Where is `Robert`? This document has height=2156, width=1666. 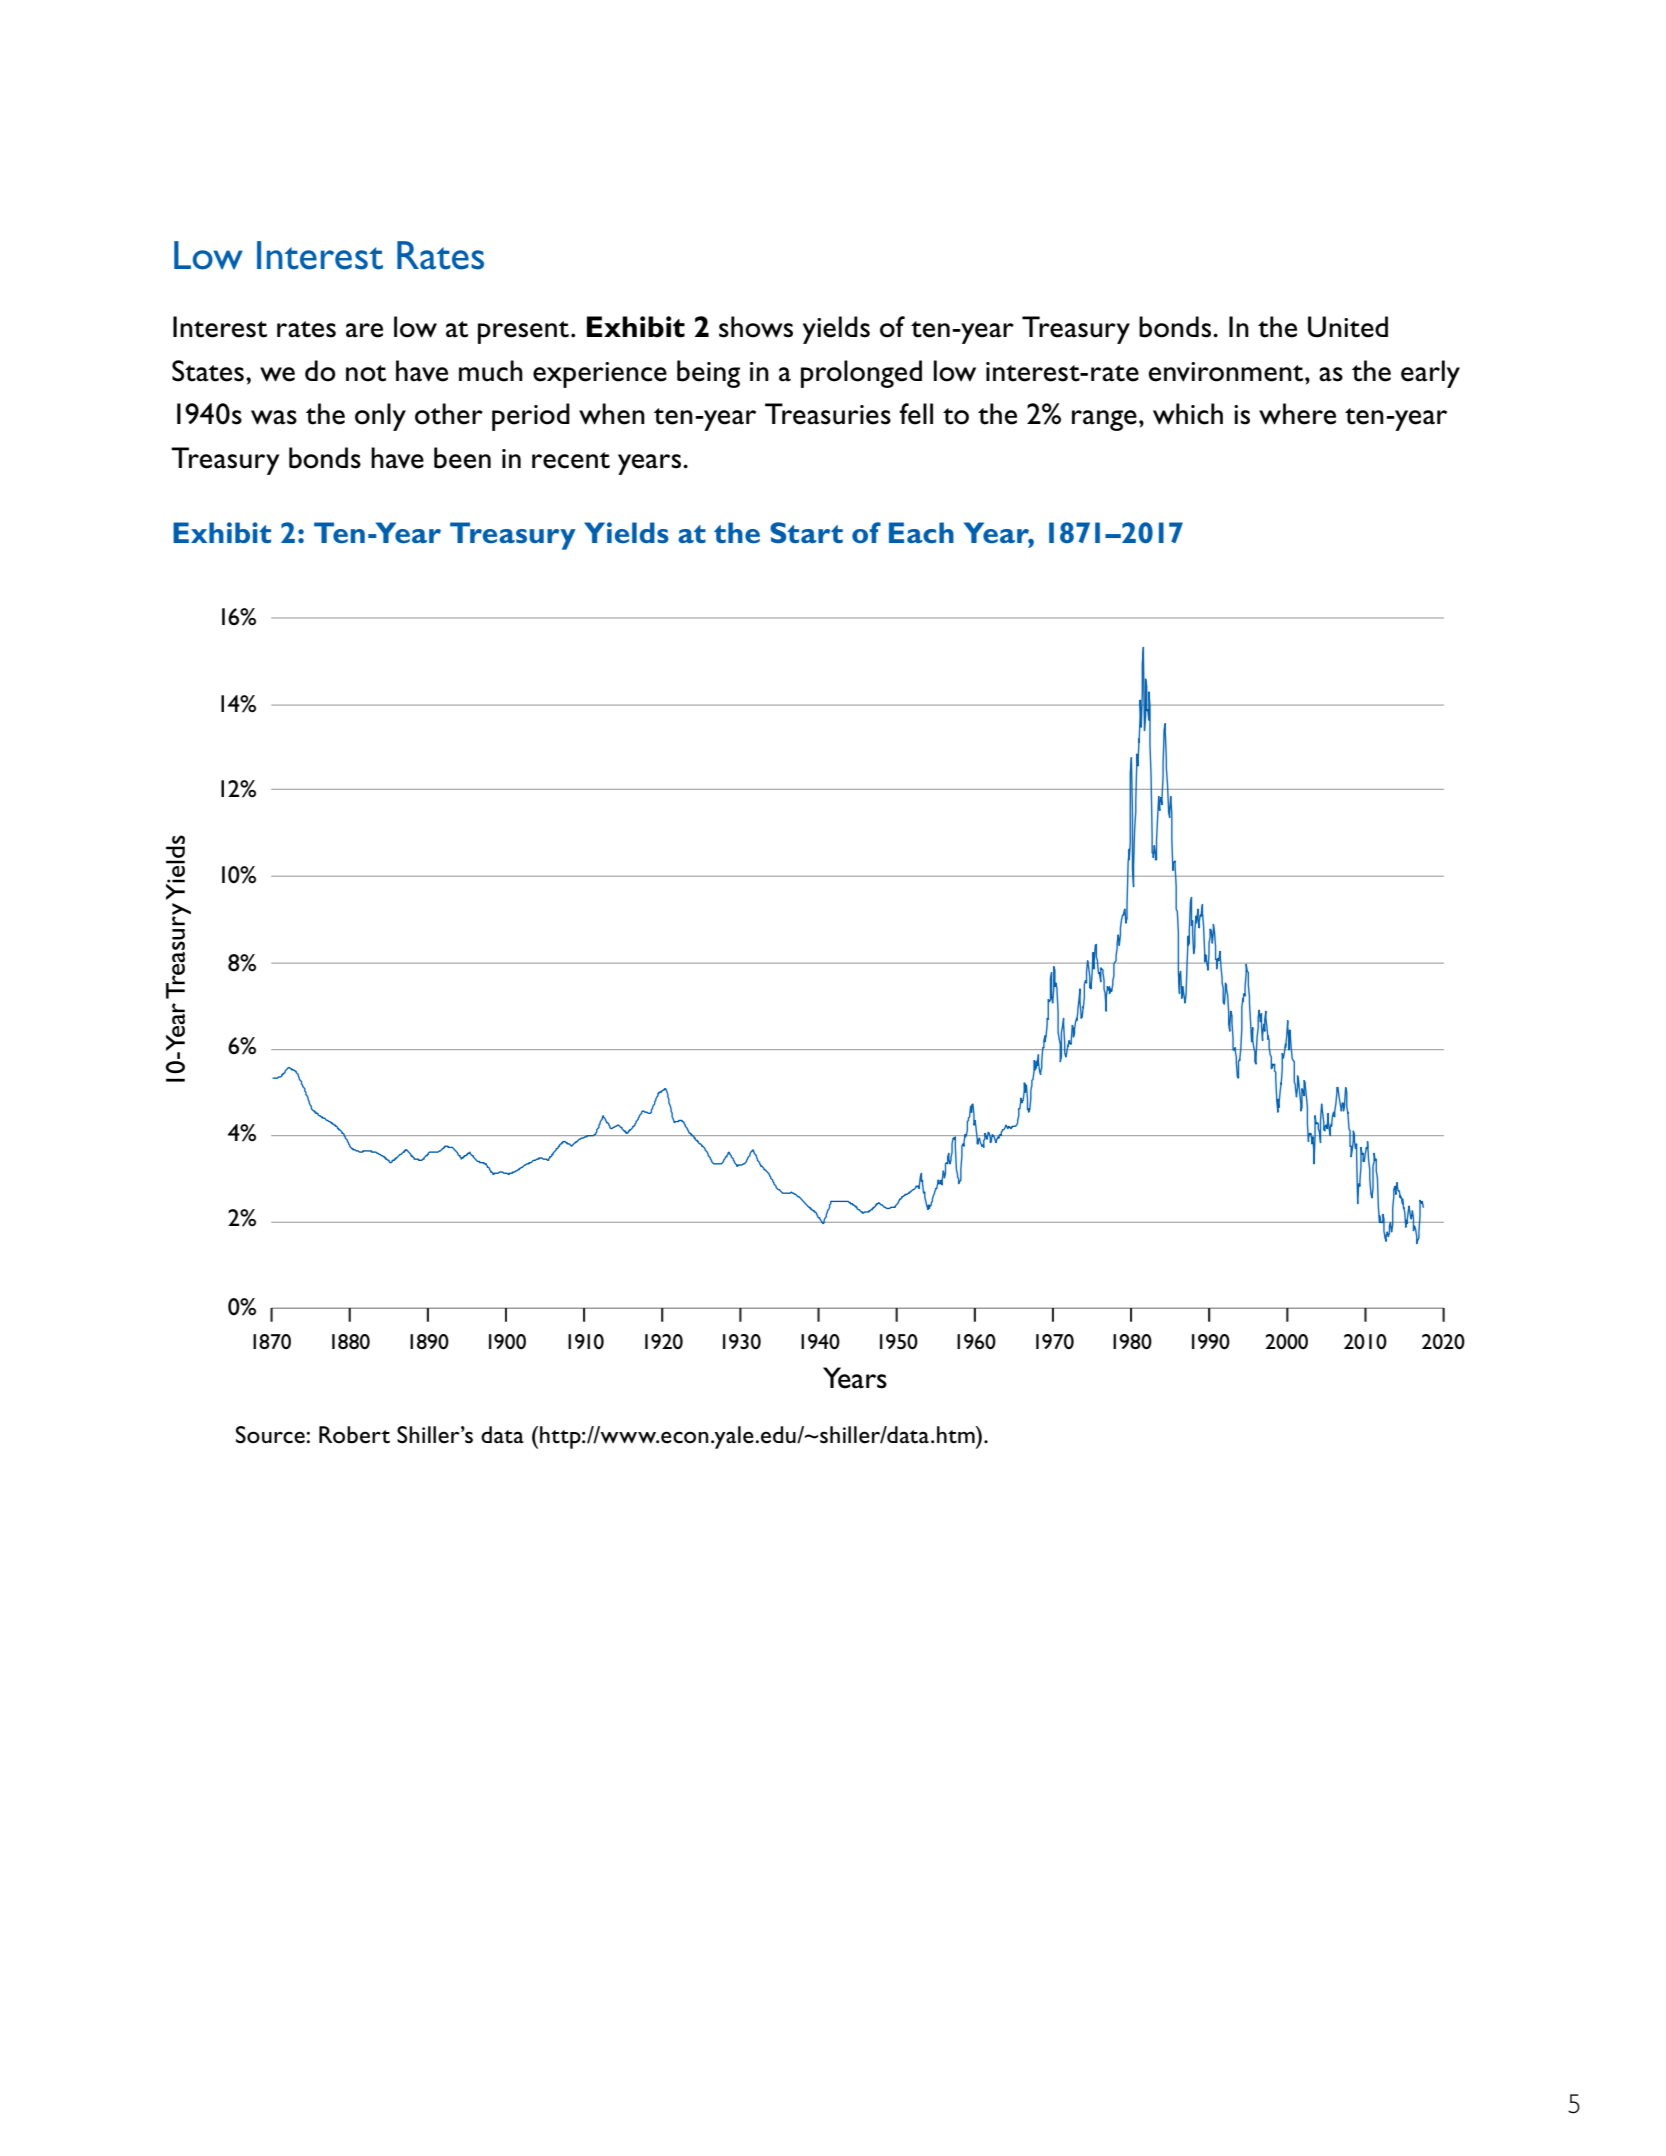 Robert is located at coordinates (354, 1435).
